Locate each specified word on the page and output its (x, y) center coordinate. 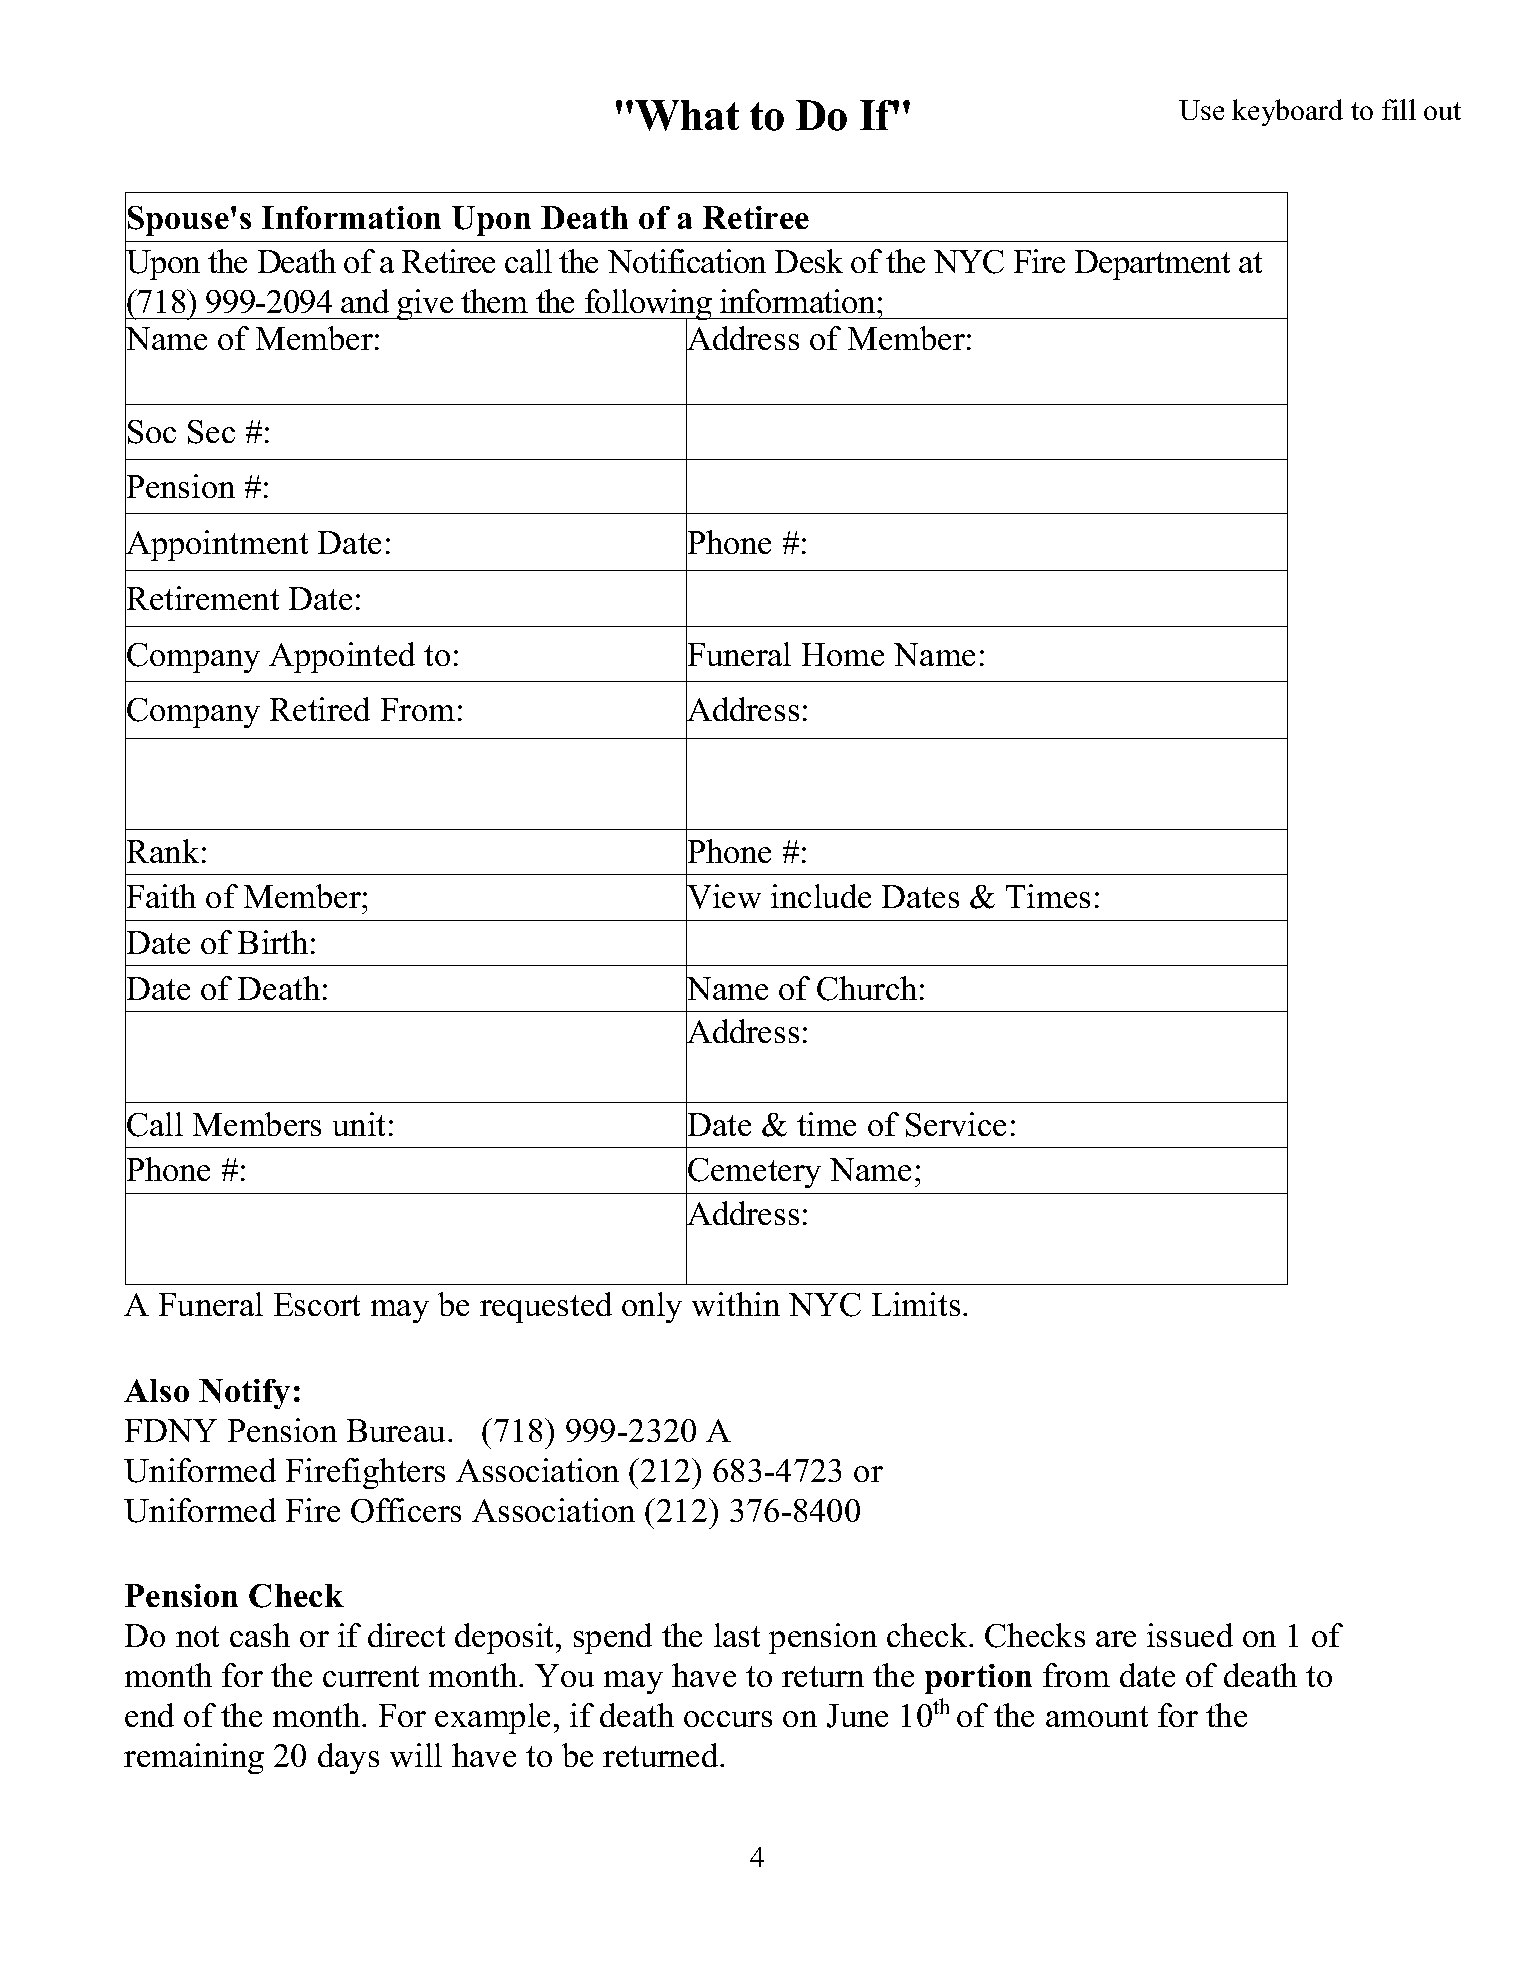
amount (1097, 1716)
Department (1152, 265)
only (652, 1307)
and (365, 301)
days (348, 1758)
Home (843, 654)
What (687, 115)
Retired (320, 709)
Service (956, 1124)
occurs (728, 1719)
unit (359, 1124)
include (821, 896)
